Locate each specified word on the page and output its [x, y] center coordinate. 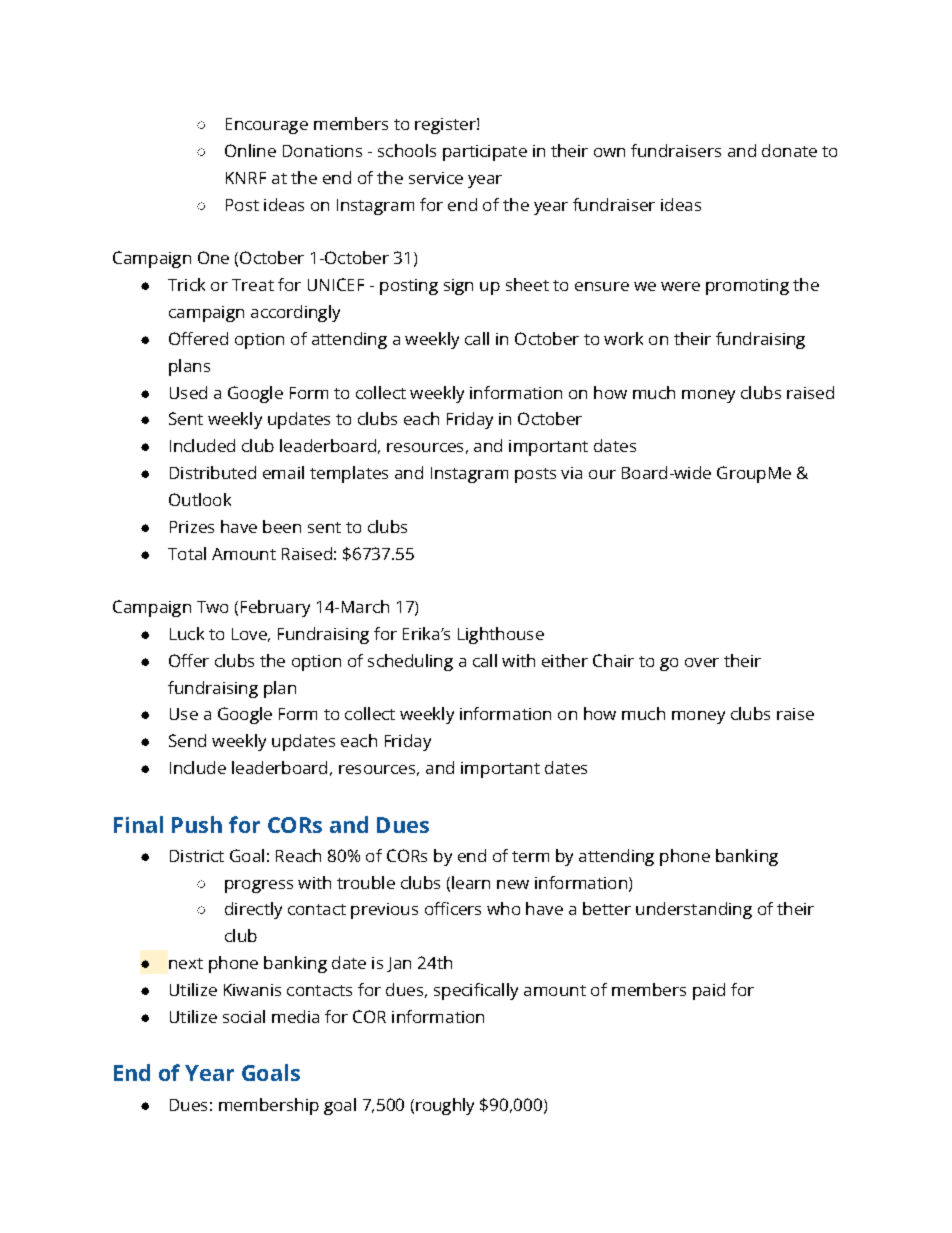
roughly [445, 1106]
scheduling [410, 662]
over [702, 662]
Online [250, 150]
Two [212, 607]
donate [789, 150]
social [244, 1016]
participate [485, 153]
